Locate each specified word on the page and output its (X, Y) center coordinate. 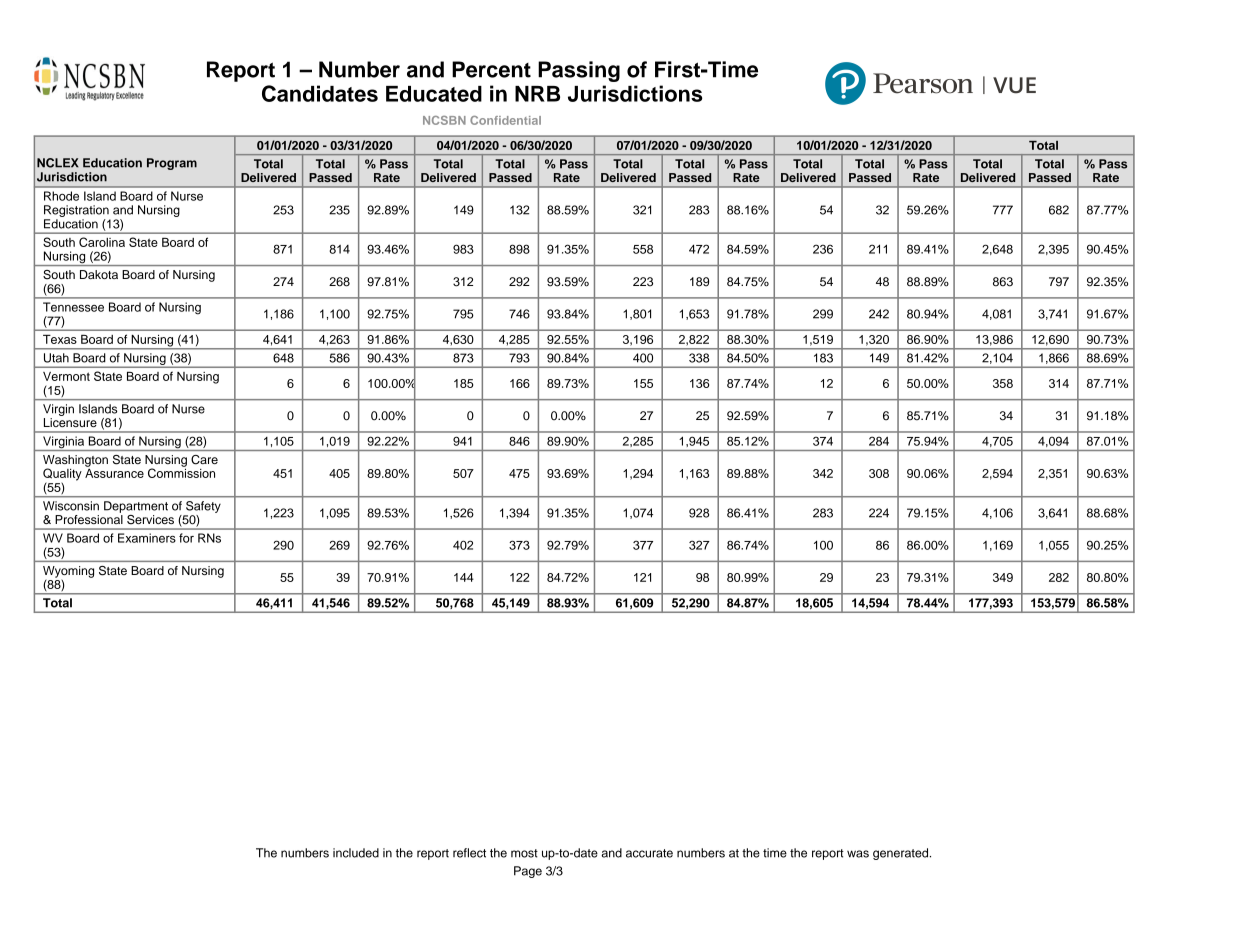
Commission (181, 472)
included (356, 853)
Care (204, 459)
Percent (491, 69)
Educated (434, 94)
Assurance (114, 472)
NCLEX (58, 163)
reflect (469, 853)
